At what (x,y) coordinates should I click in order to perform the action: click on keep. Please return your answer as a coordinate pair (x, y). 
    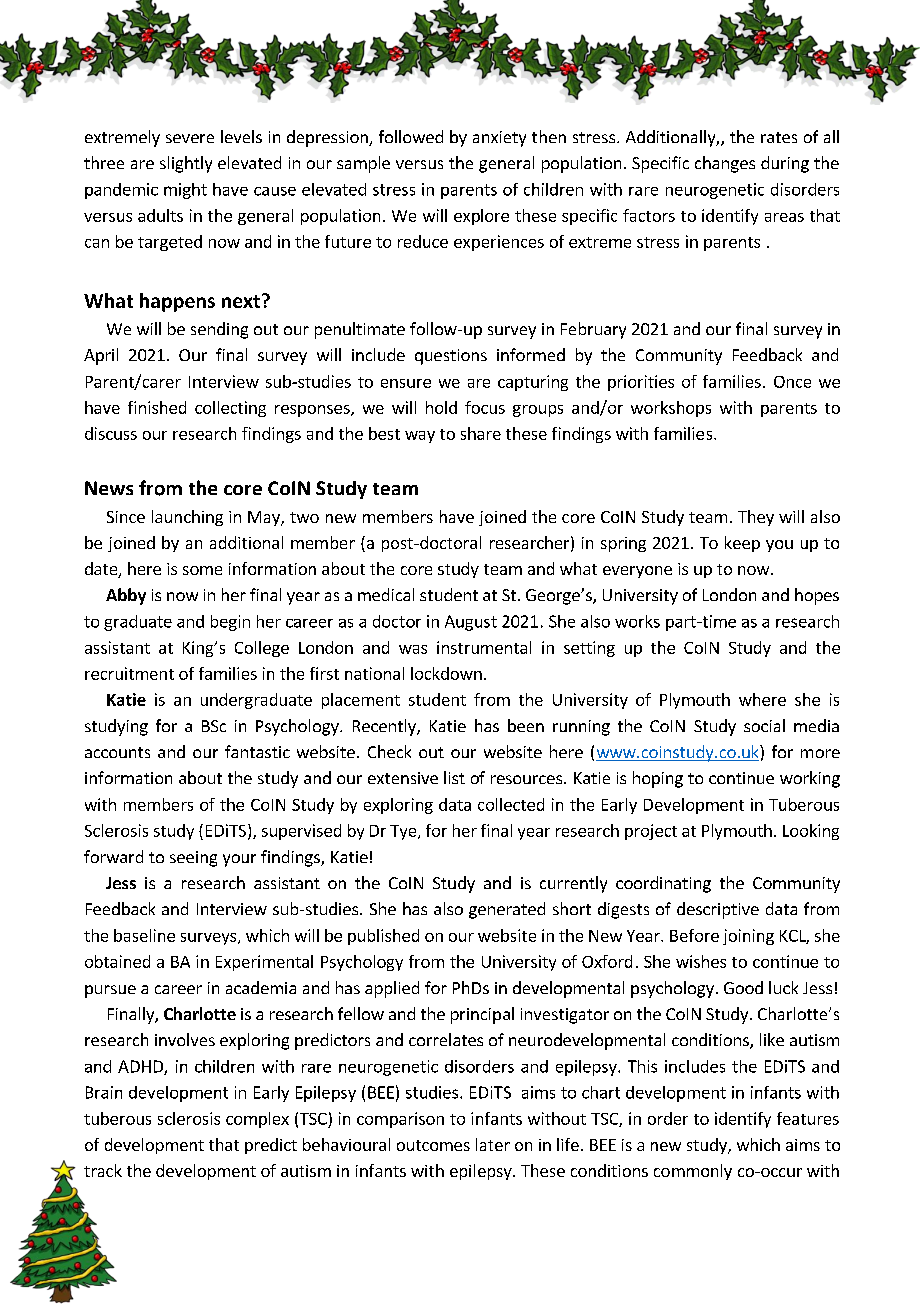
    Looking at the image, I should click on (742, 544).
